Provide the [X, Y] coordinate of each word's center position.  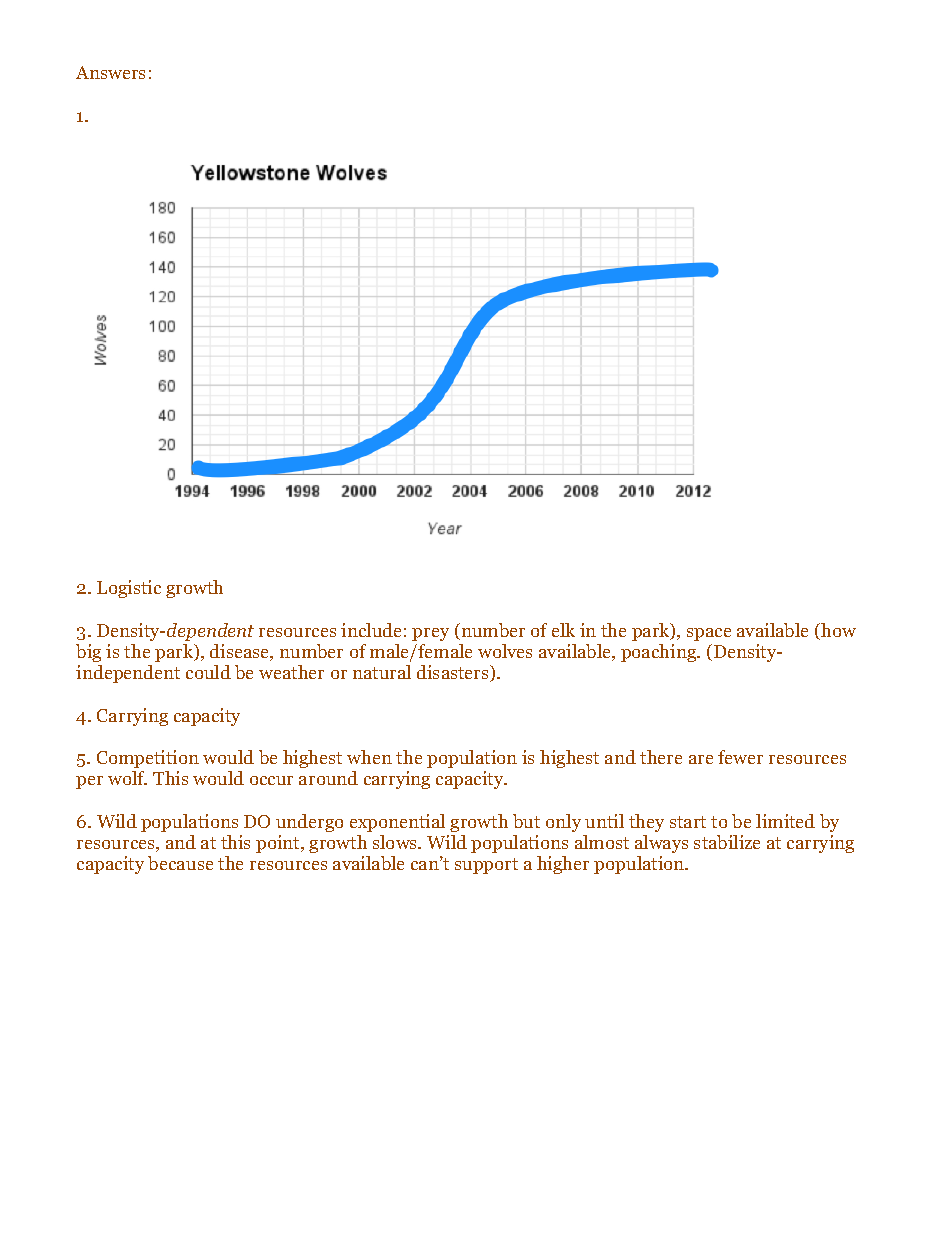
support [486, 866]
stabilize [727, 842]
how [837, 631]
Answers [110, 72]
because [180, 863]
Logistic [129, 589]
